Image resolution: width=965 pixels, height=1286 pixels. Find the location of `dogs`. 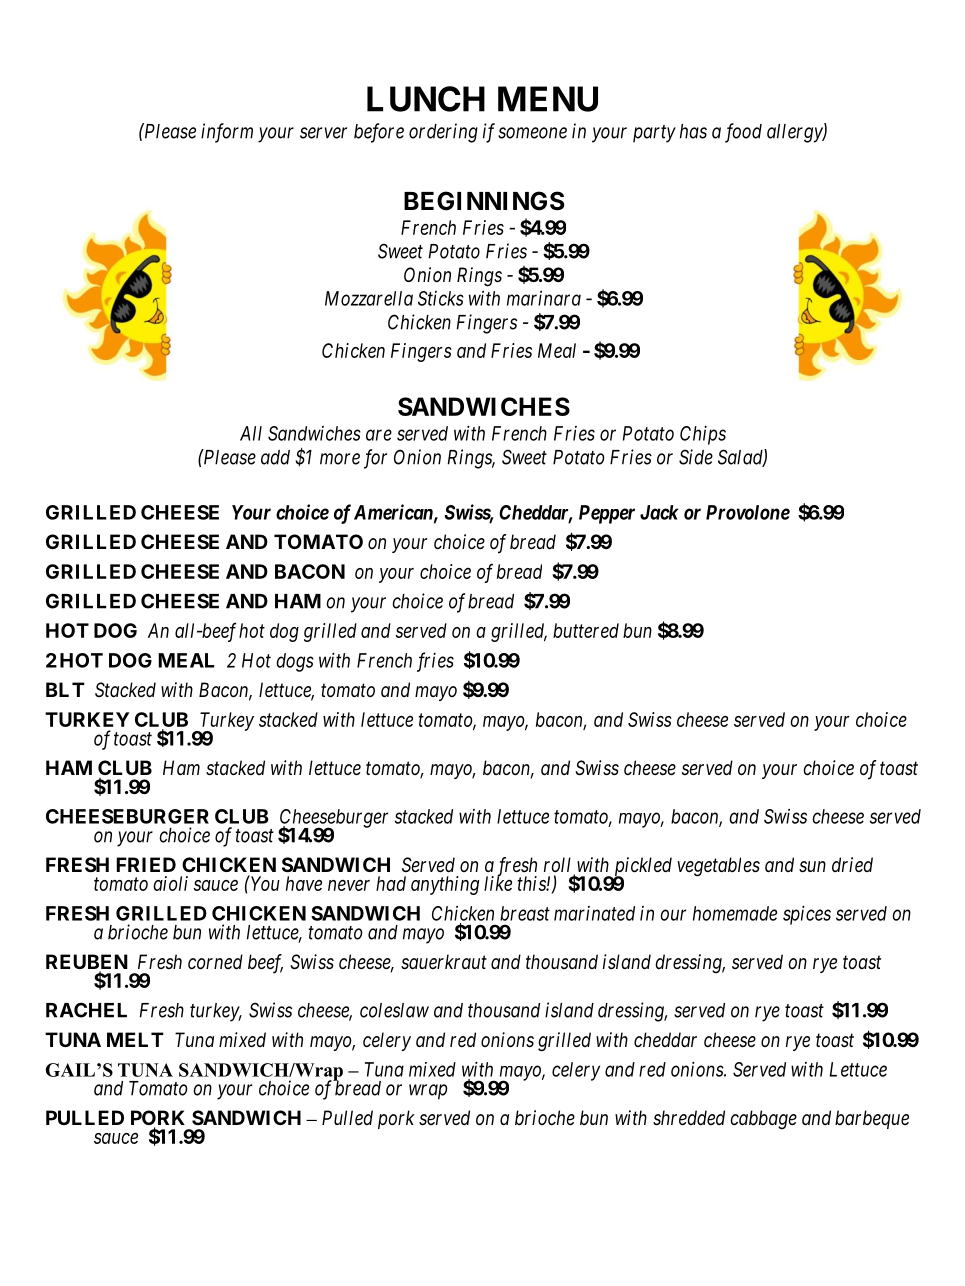

dogs is located at coordinates (295, 662).
